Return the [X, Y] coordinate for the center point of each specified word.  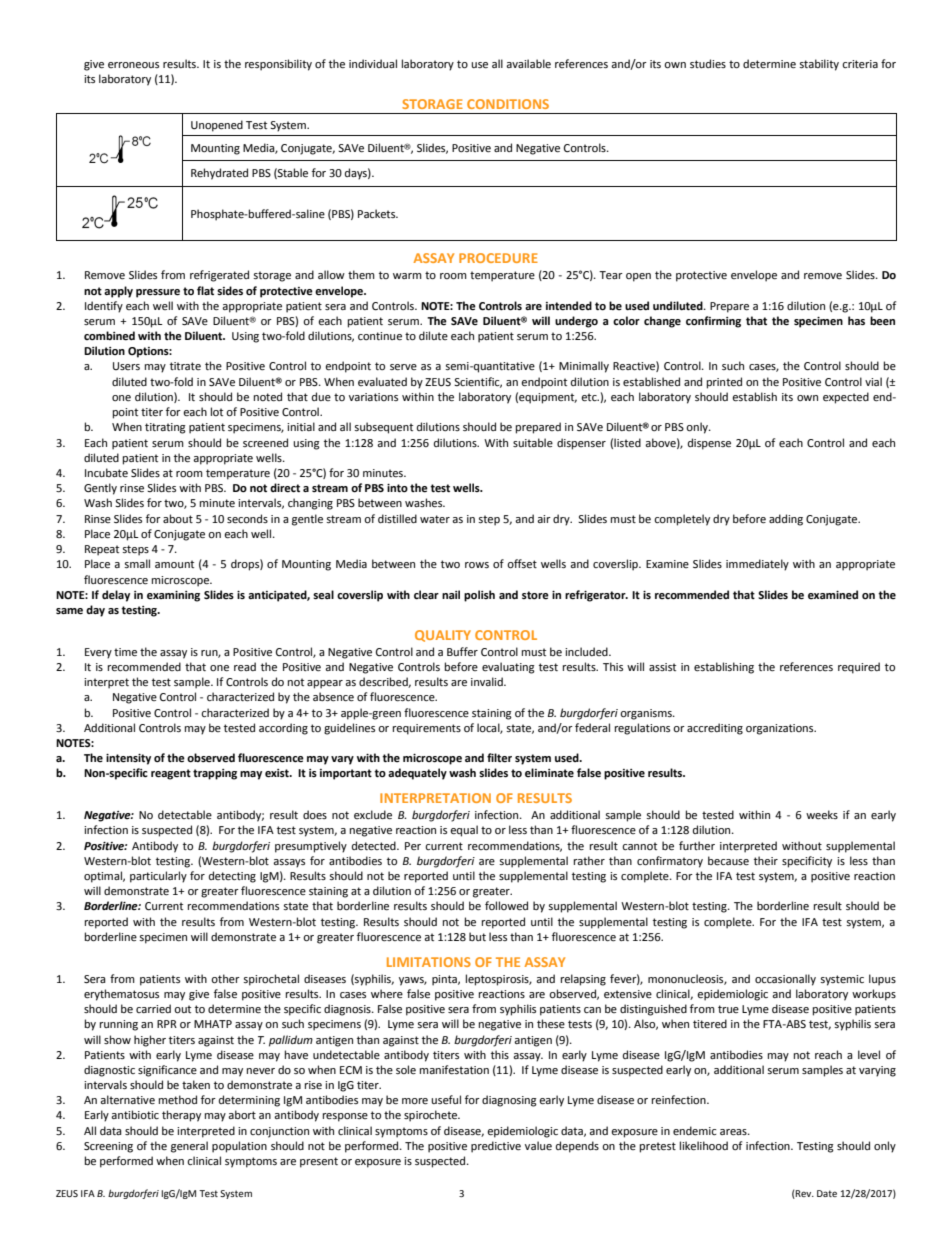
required [859, 668]
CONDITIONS [508, 104]
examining [173, 596]
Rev [804, 1194]
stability [819, 65]
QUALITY [443, 636]
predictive [496, 1147]
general [189, 1147]
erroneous [133, 65]
